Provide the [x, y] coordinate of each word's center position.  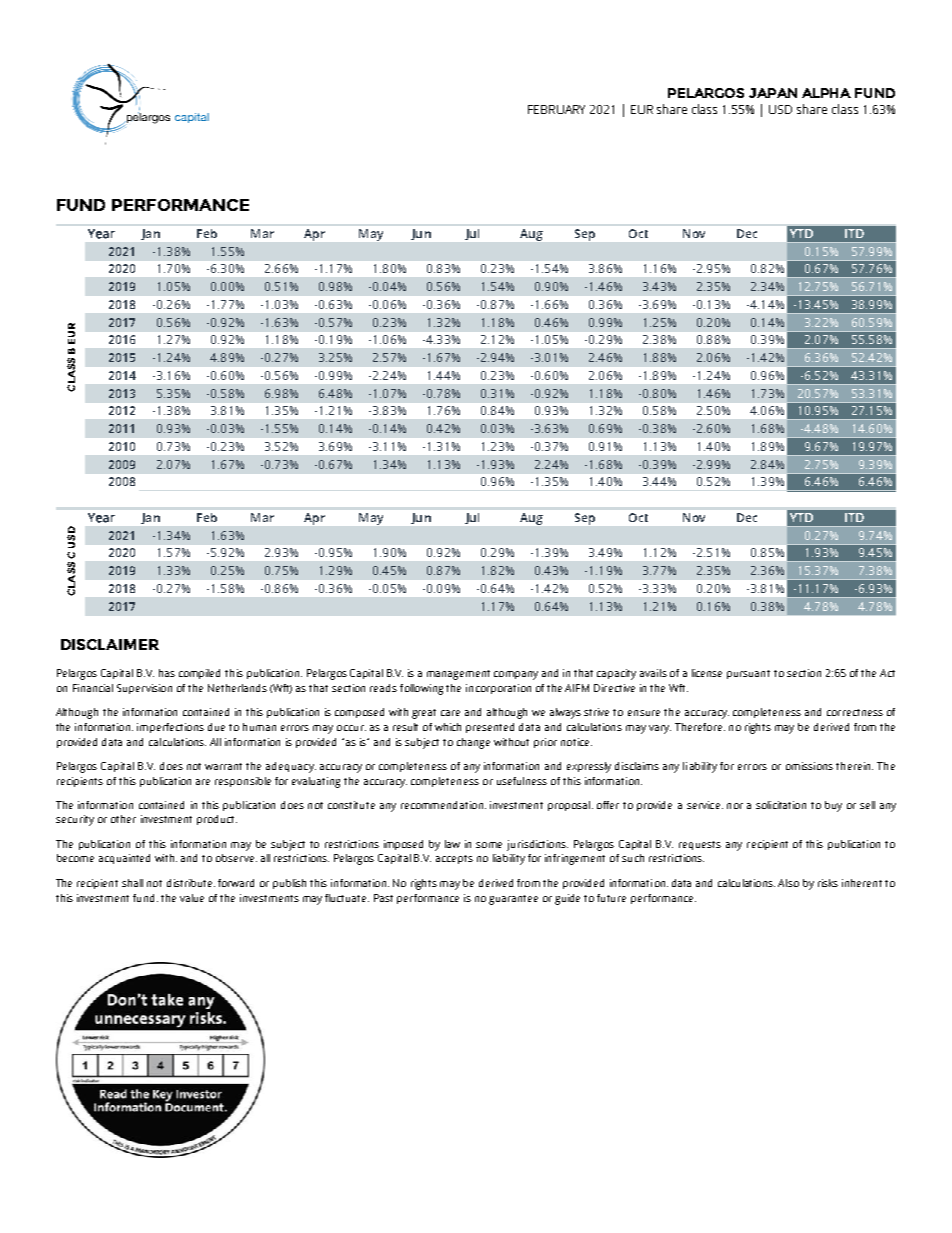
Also [788, 883]
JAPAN [773, 93]
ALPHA [826, 93]
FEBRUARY [556, 109]
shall [132, 883]
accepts [454, 859]
